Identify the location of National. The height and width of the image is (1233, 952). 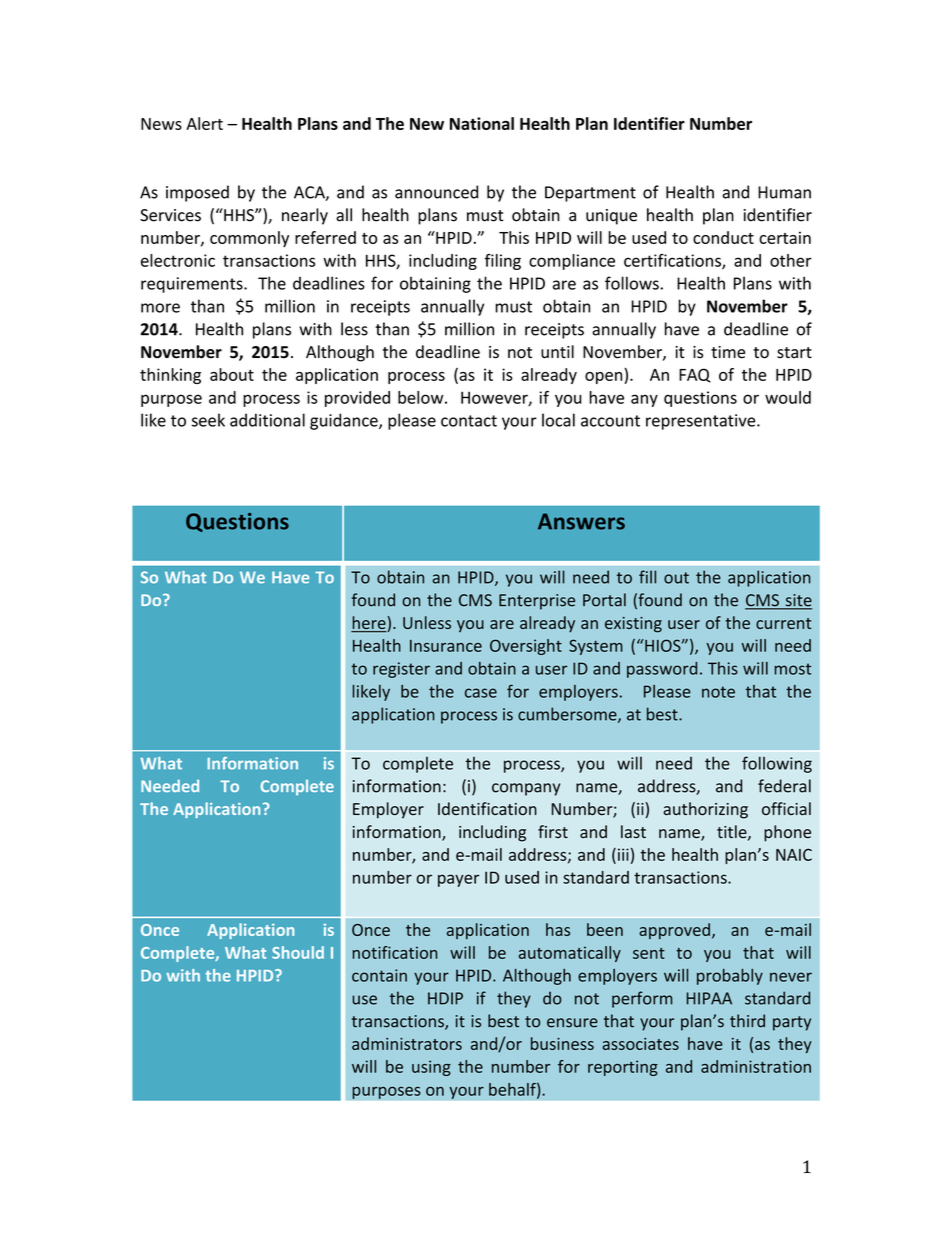
(482, 123).
